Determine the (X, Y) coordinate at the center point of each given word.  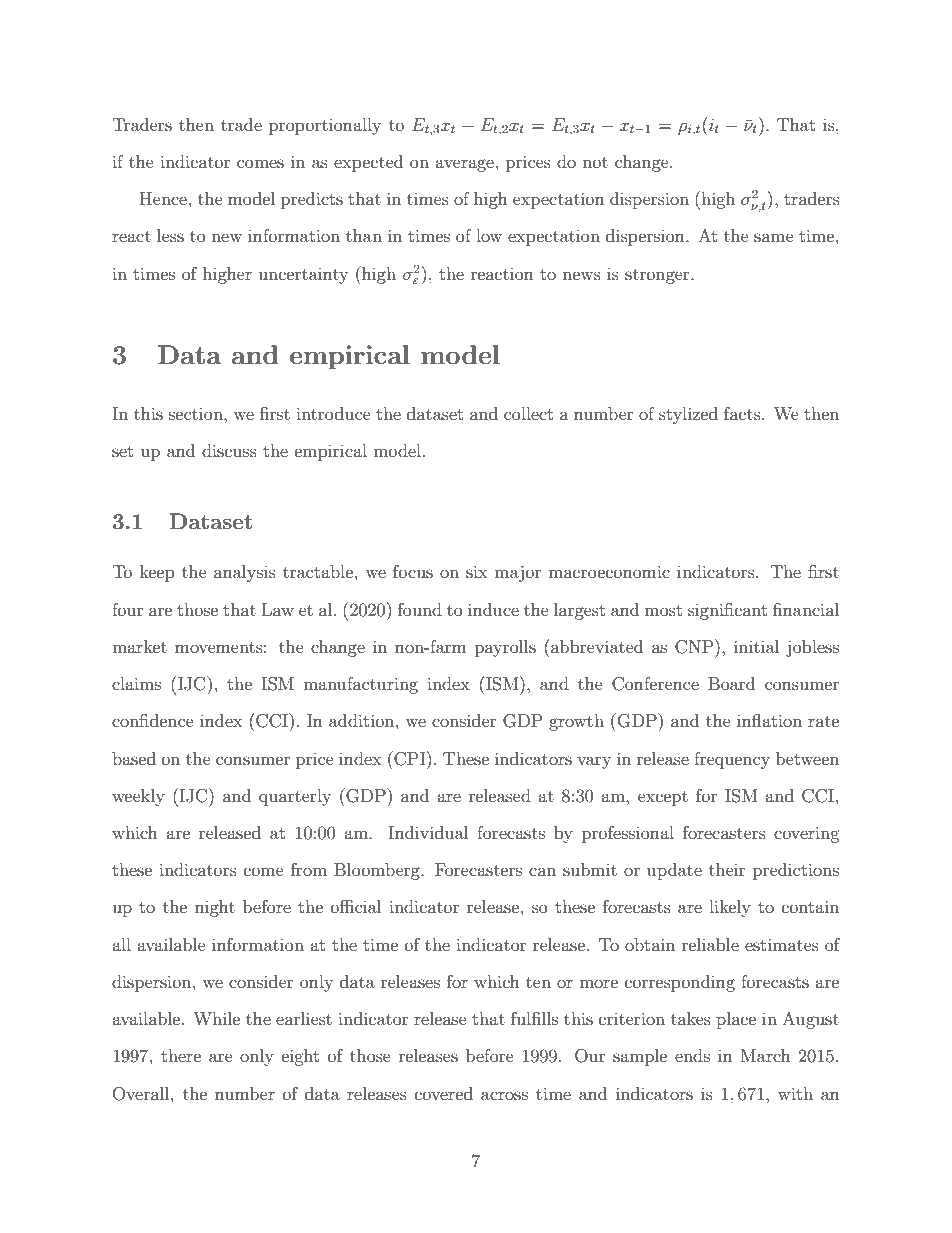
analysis (245, 573)
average (464, 165)
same (774, 237)
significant (727, 611)
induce (493, 609)
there (181, 1055)
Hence (163, 198)
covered (444, 1093)
